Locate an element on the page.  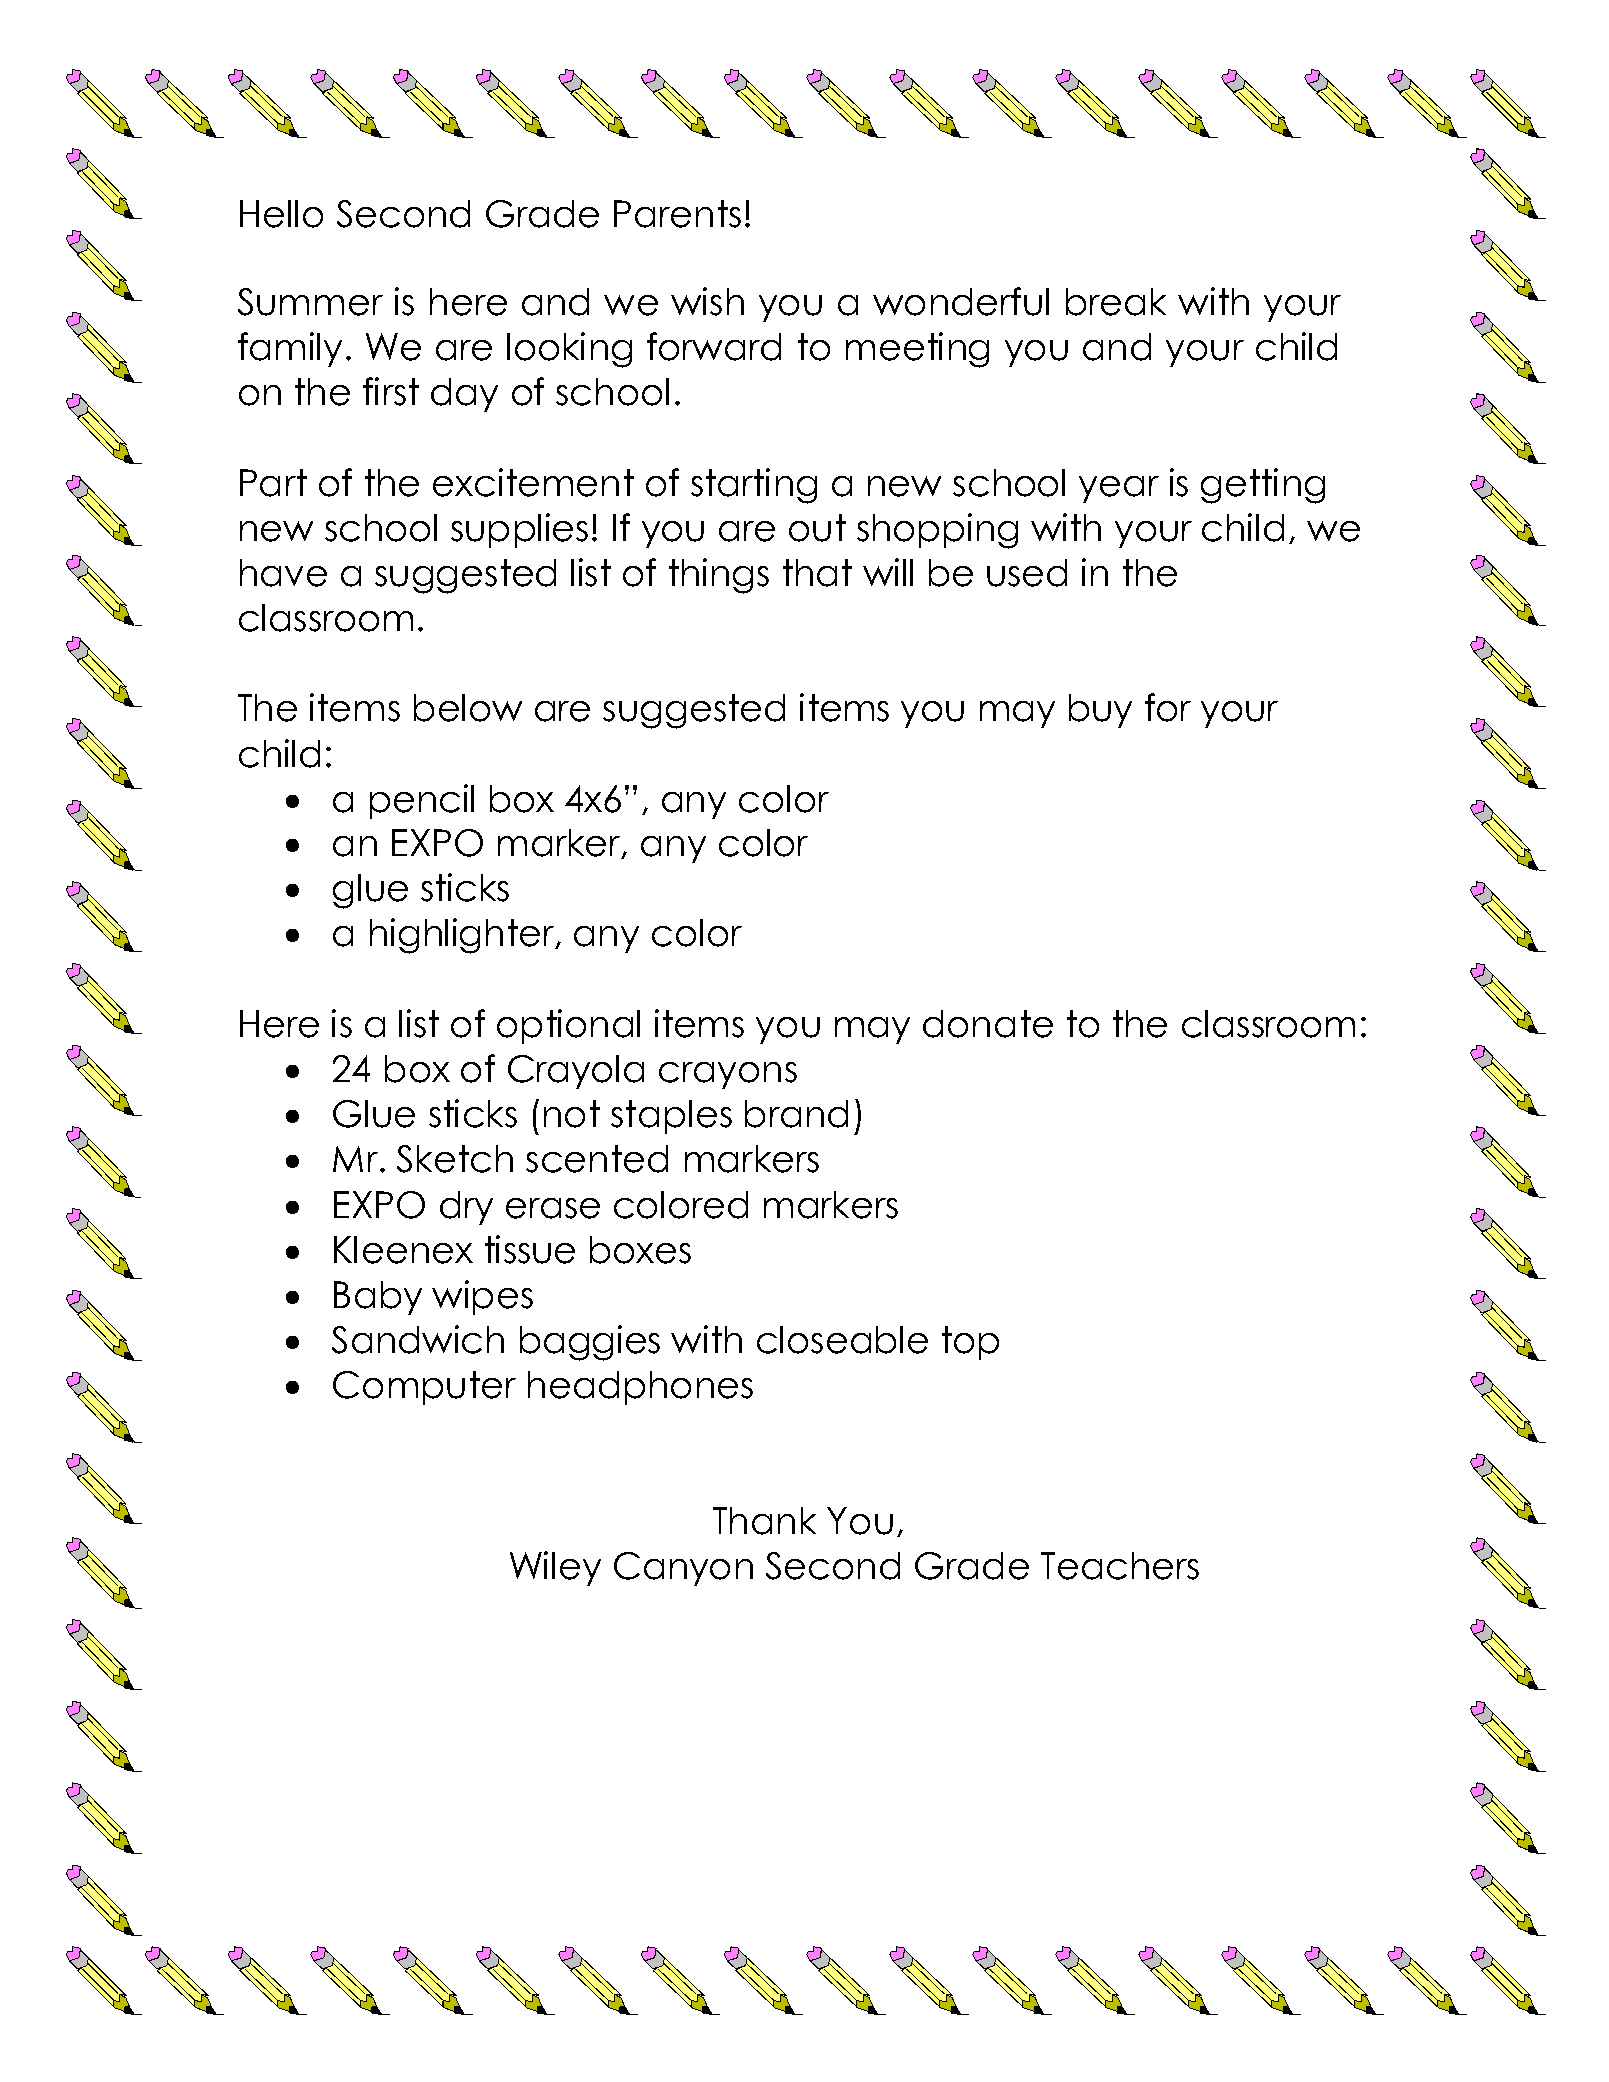
Wiley is located at coordinates (555, 1568).
